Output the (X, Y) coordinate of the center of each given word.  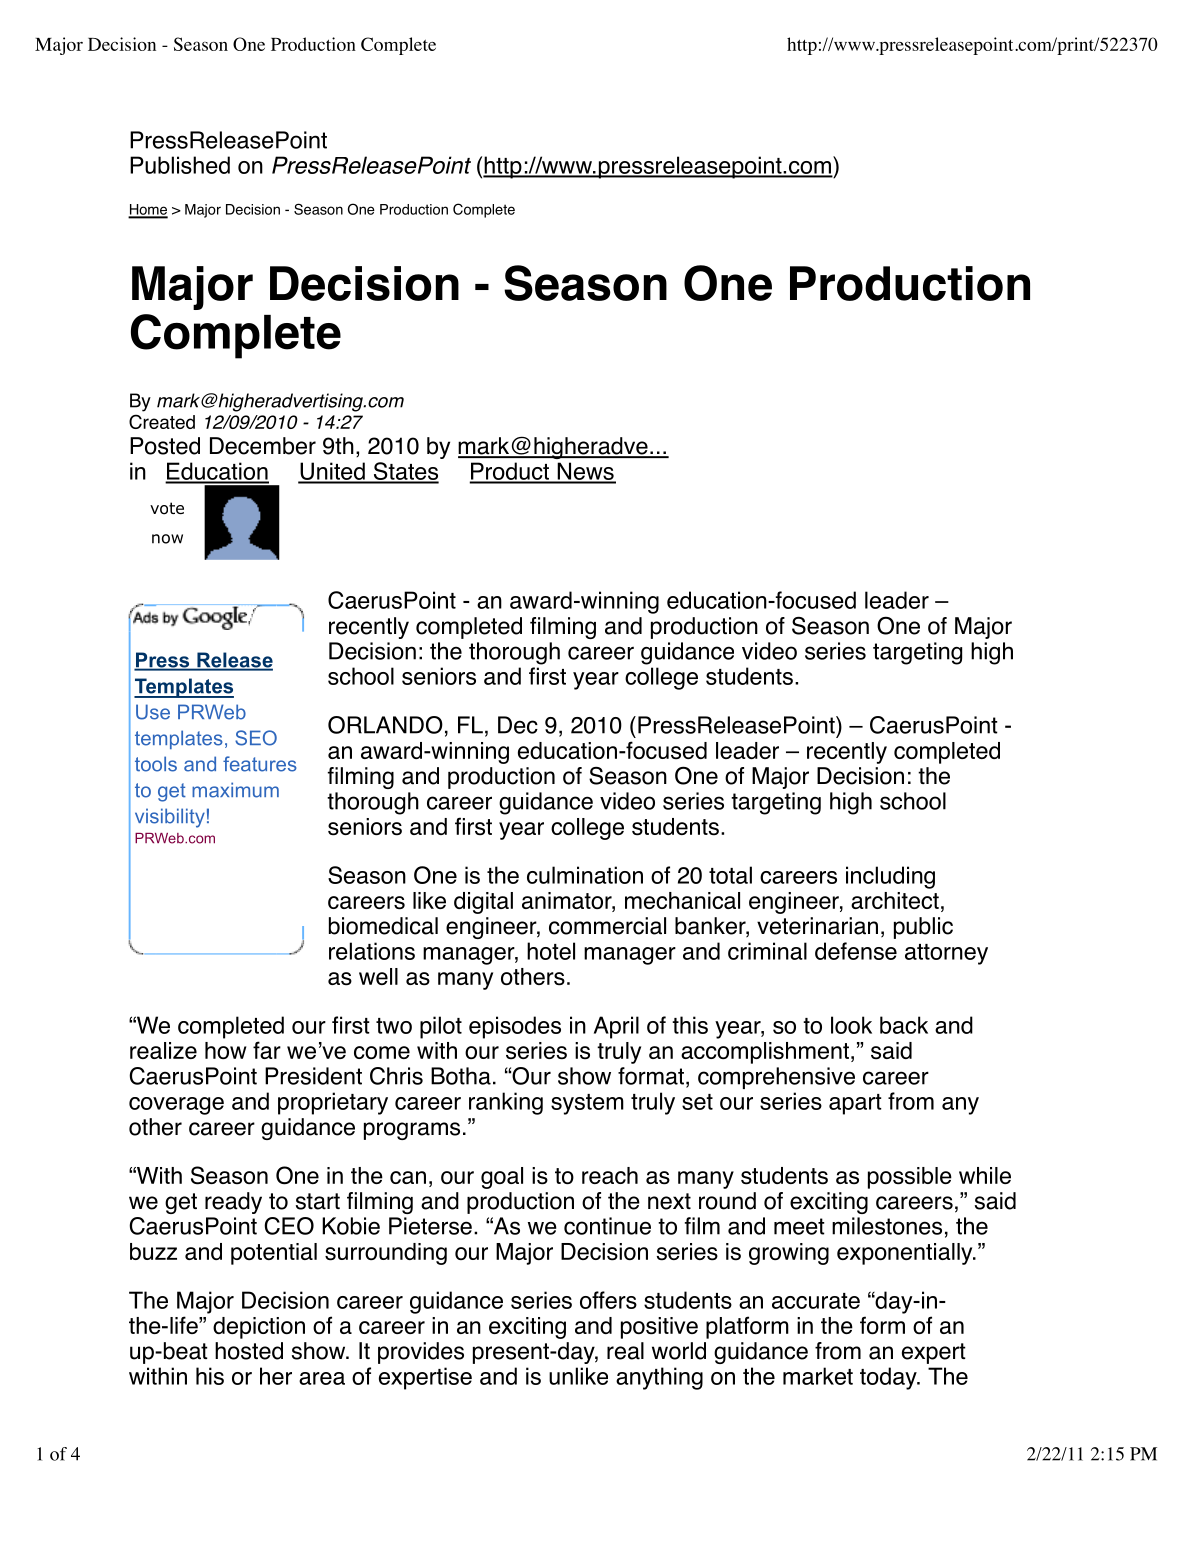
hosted (249, 1351)
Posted (165, 446)
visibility (170, 818)
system (587, 1104)
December (263, 446)
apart (855, 1104)
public (923, 928)
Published (180, 165)
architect (895, 900)
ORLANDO (385, 725)
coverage (176, 1106)
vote (167, 508)
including (890, 877)
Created (162, 421)
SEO (256, 738)
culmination (585, 875)
